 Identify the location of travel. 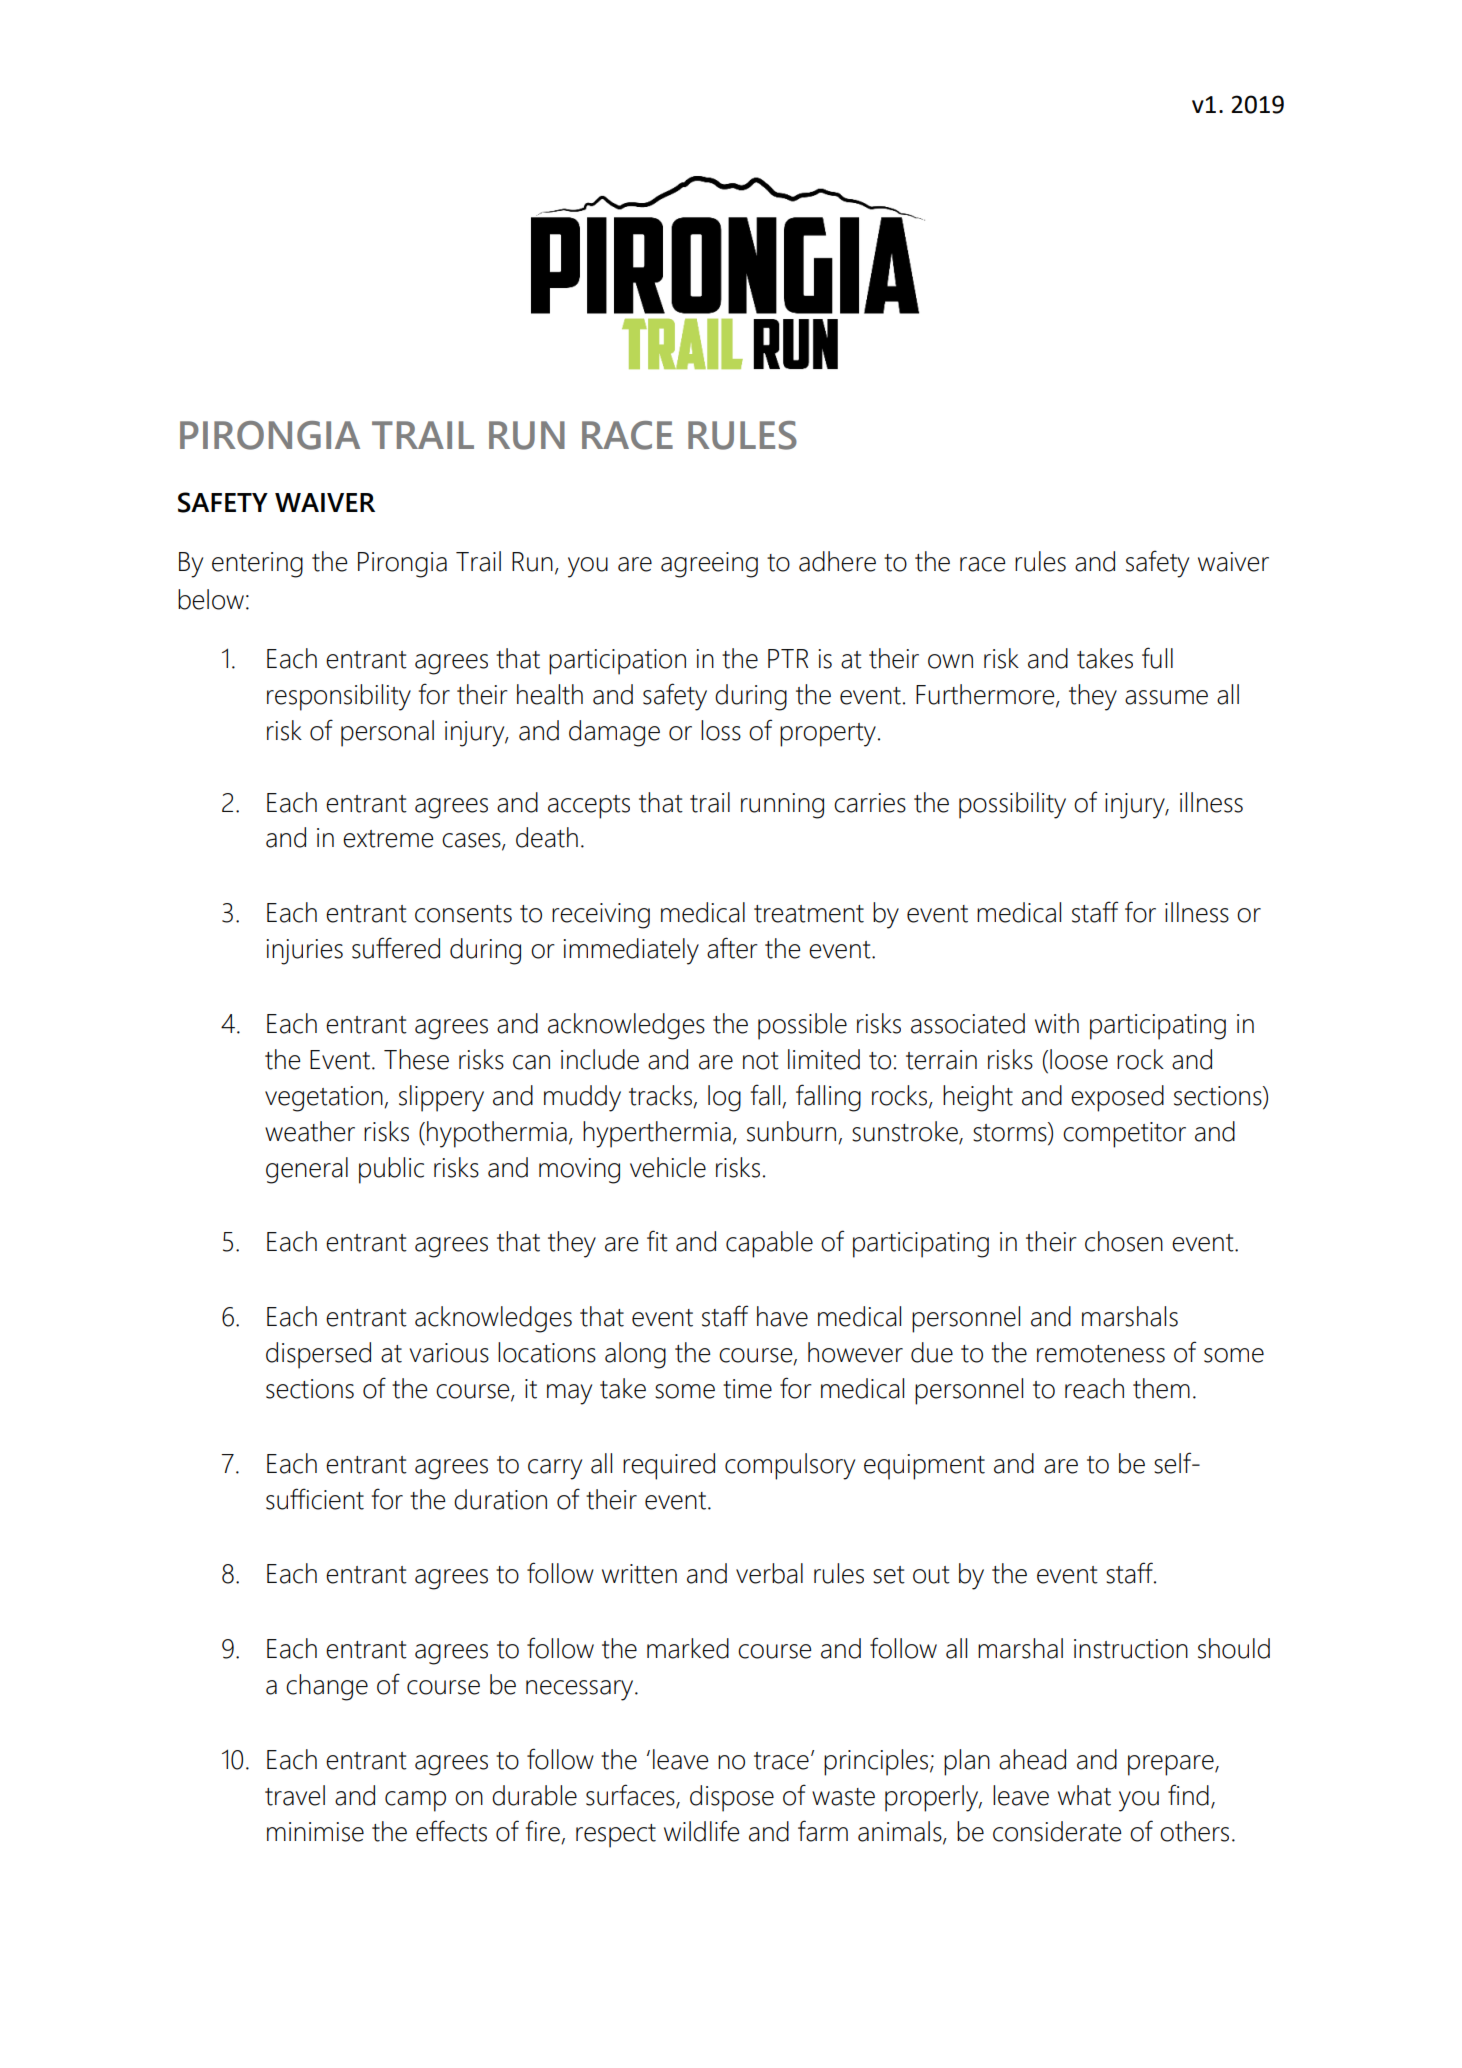
(295, 1795).
